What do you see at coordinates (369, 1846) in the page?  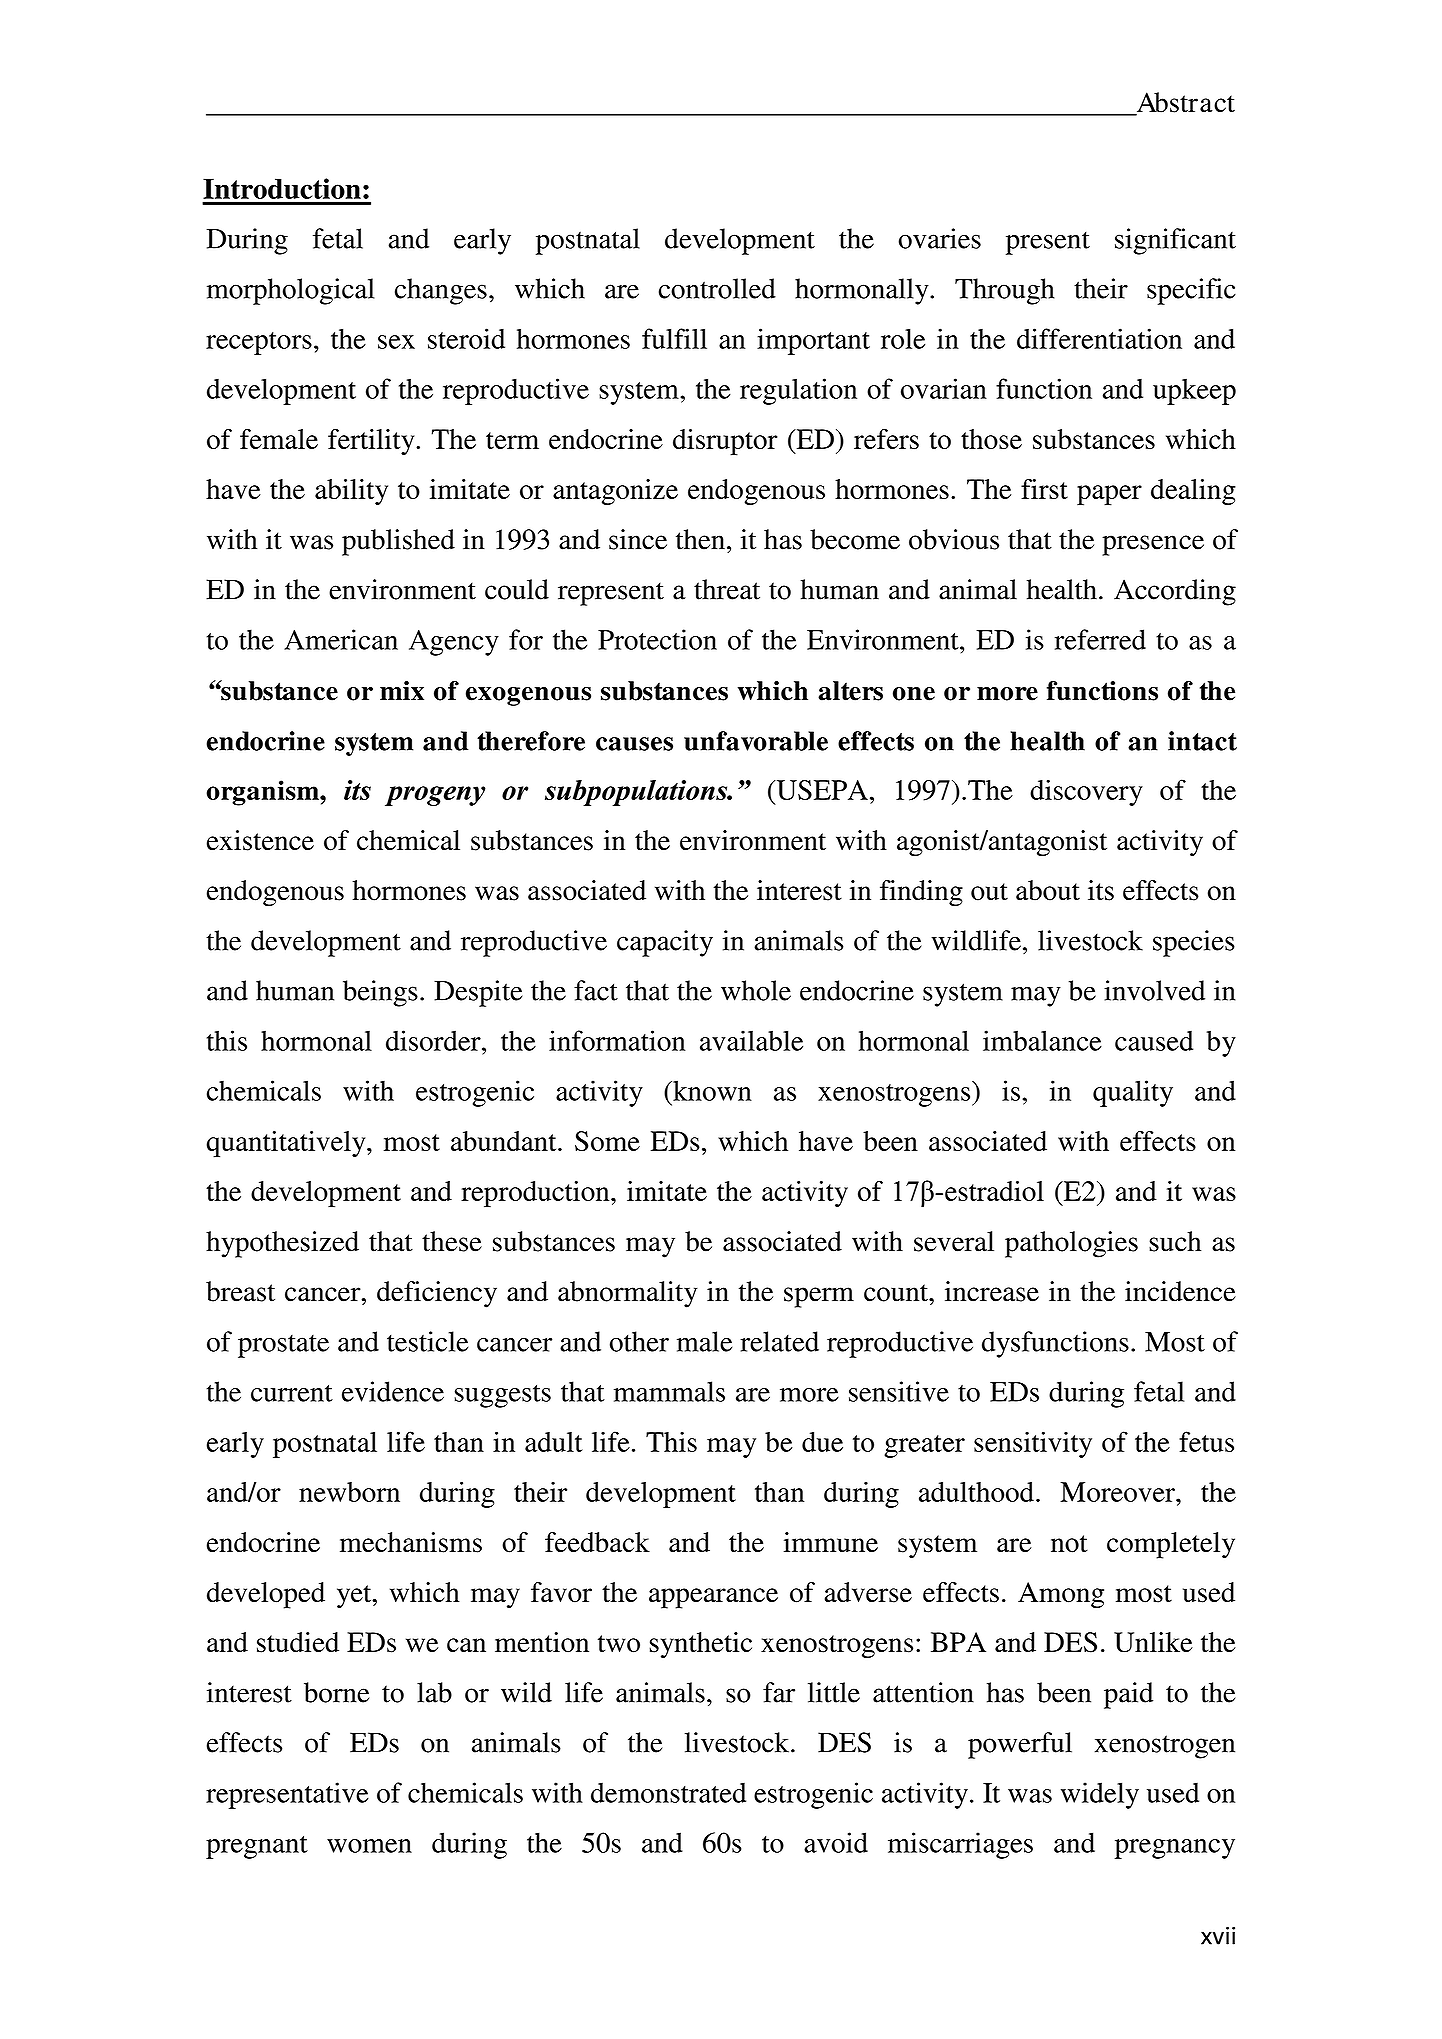 I see `women` at bounding box center [369, 1846].
